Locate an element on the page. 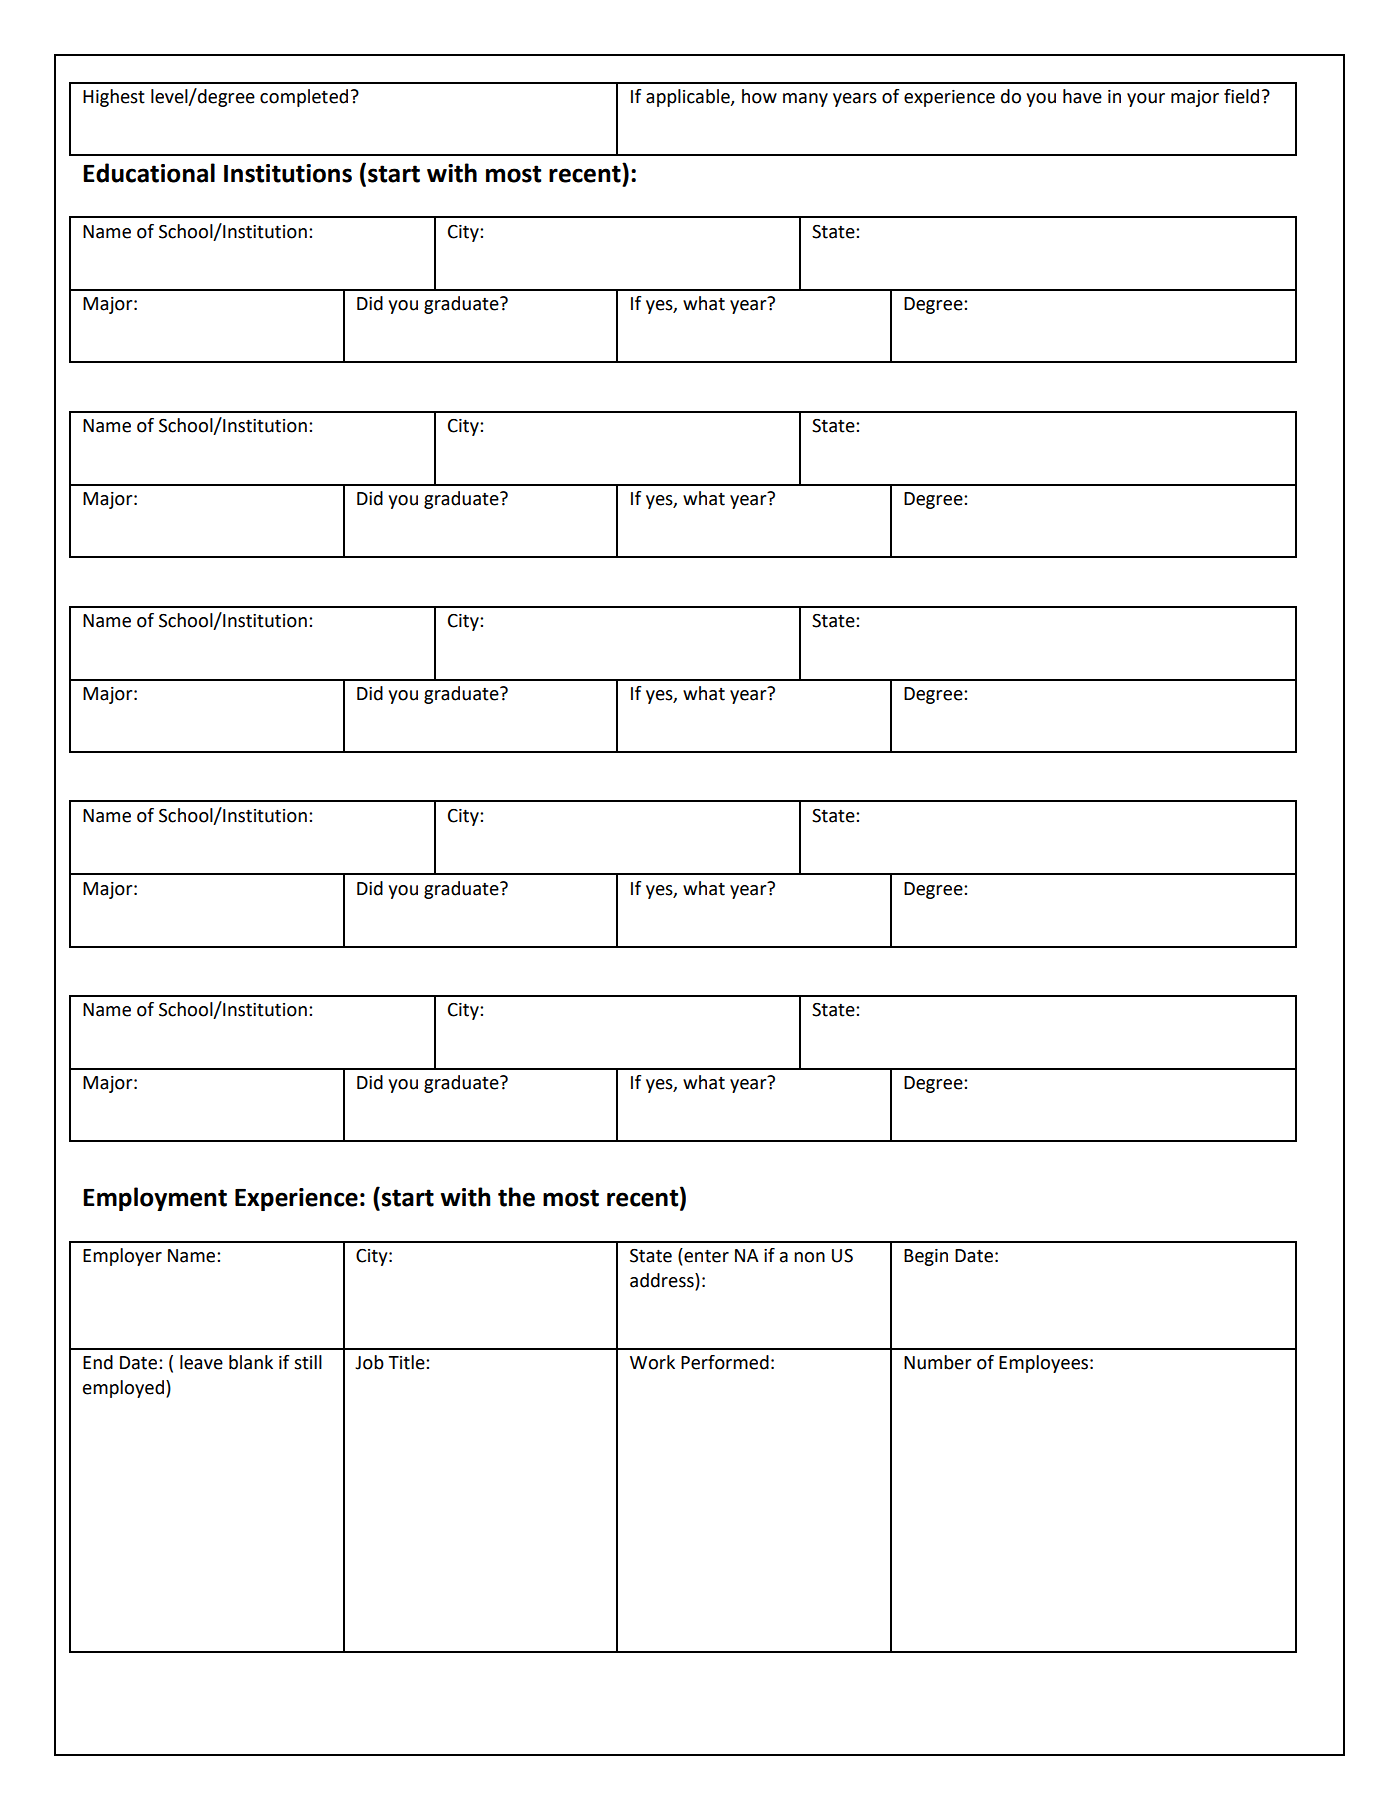  Employment is located at coordinates (155, 1199).
